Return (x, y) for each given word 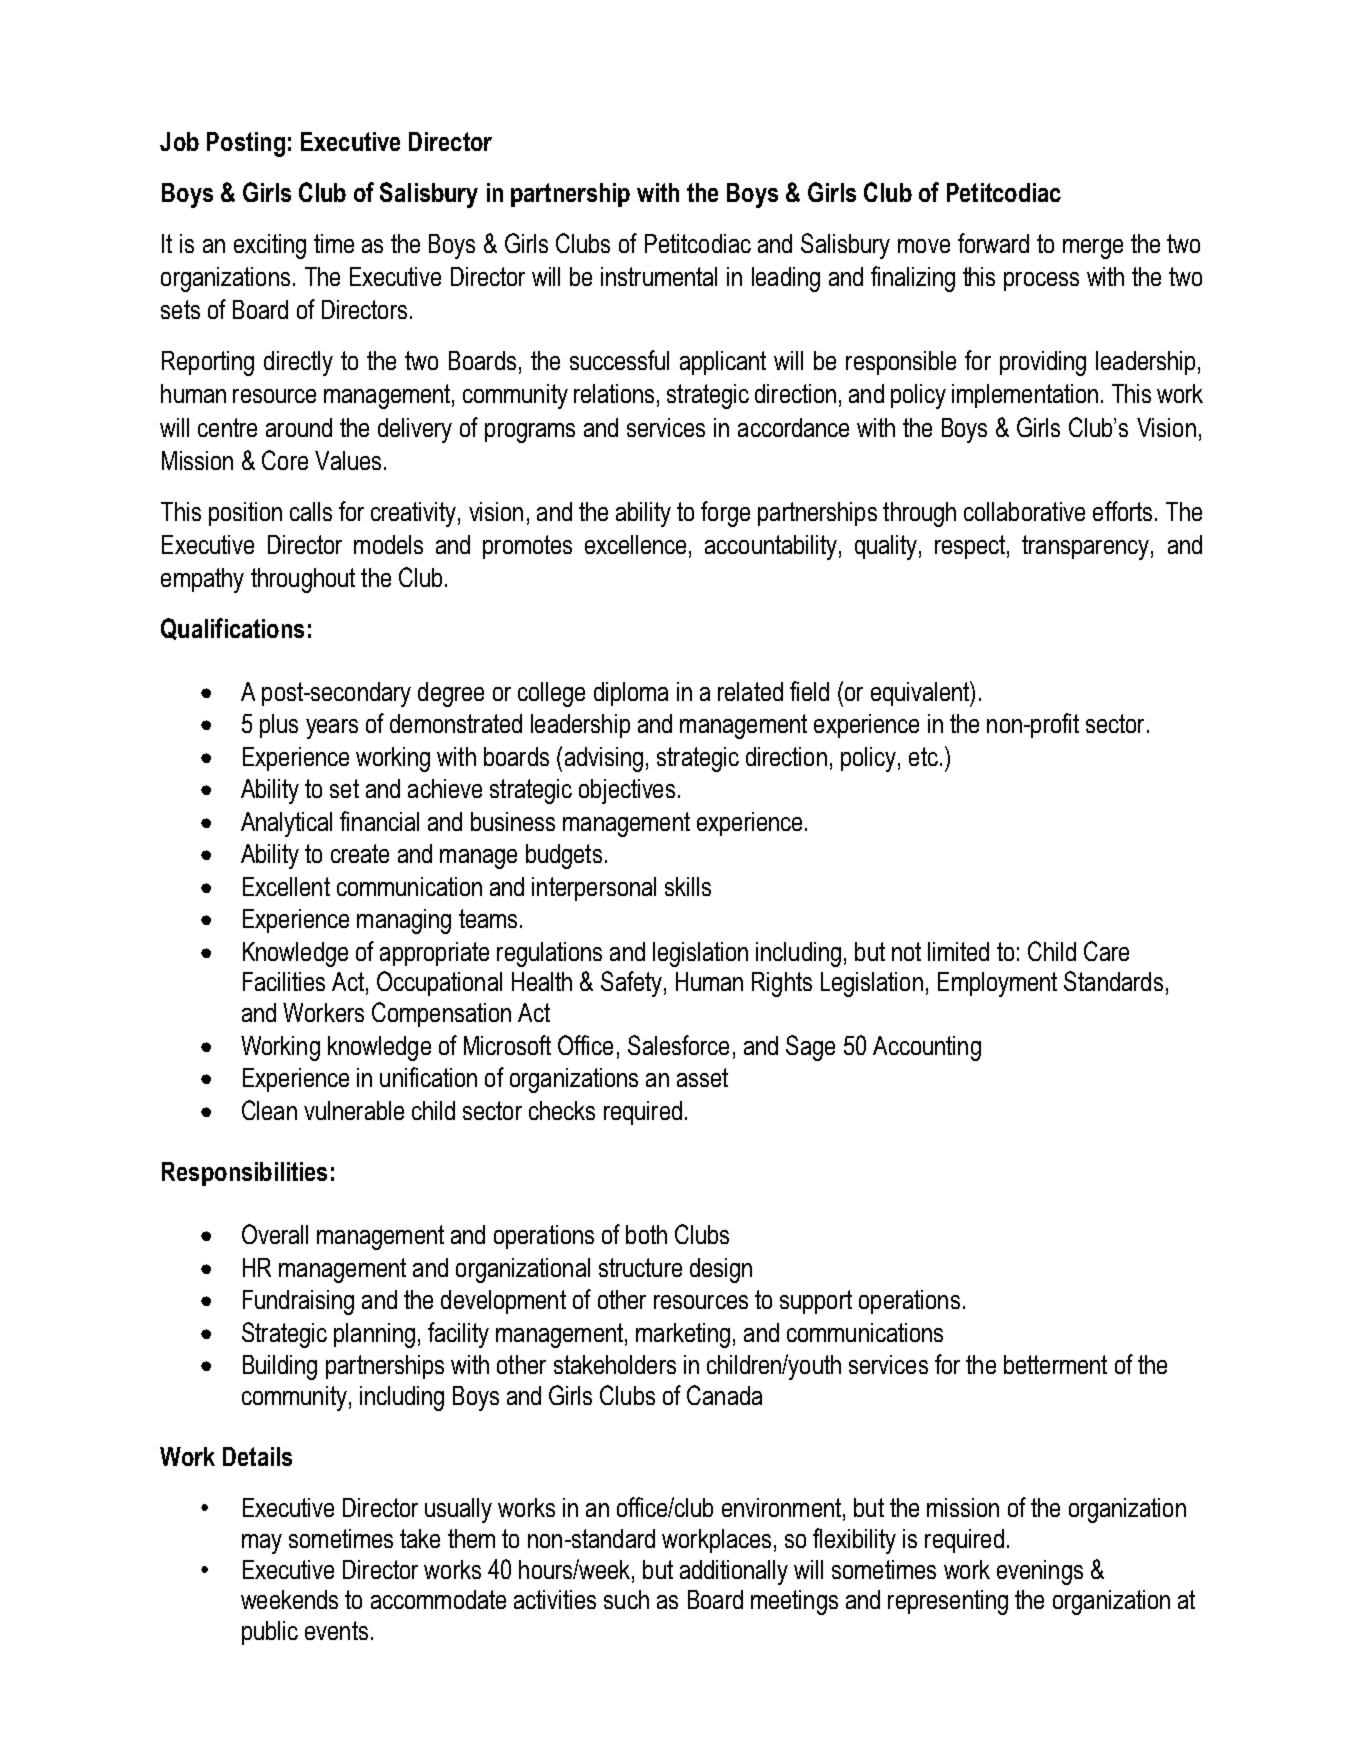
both (646, 1234)
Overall (275, 1234)
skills (688, 886)
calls (311, 511)
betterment (1055, 1364)
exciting (270, 246)
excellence (635, 544)
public (270, 1633)
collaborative (1024, 511)
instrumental (659, 276)
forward (993, 243)
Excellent (286, 886)
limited (958, 951)
